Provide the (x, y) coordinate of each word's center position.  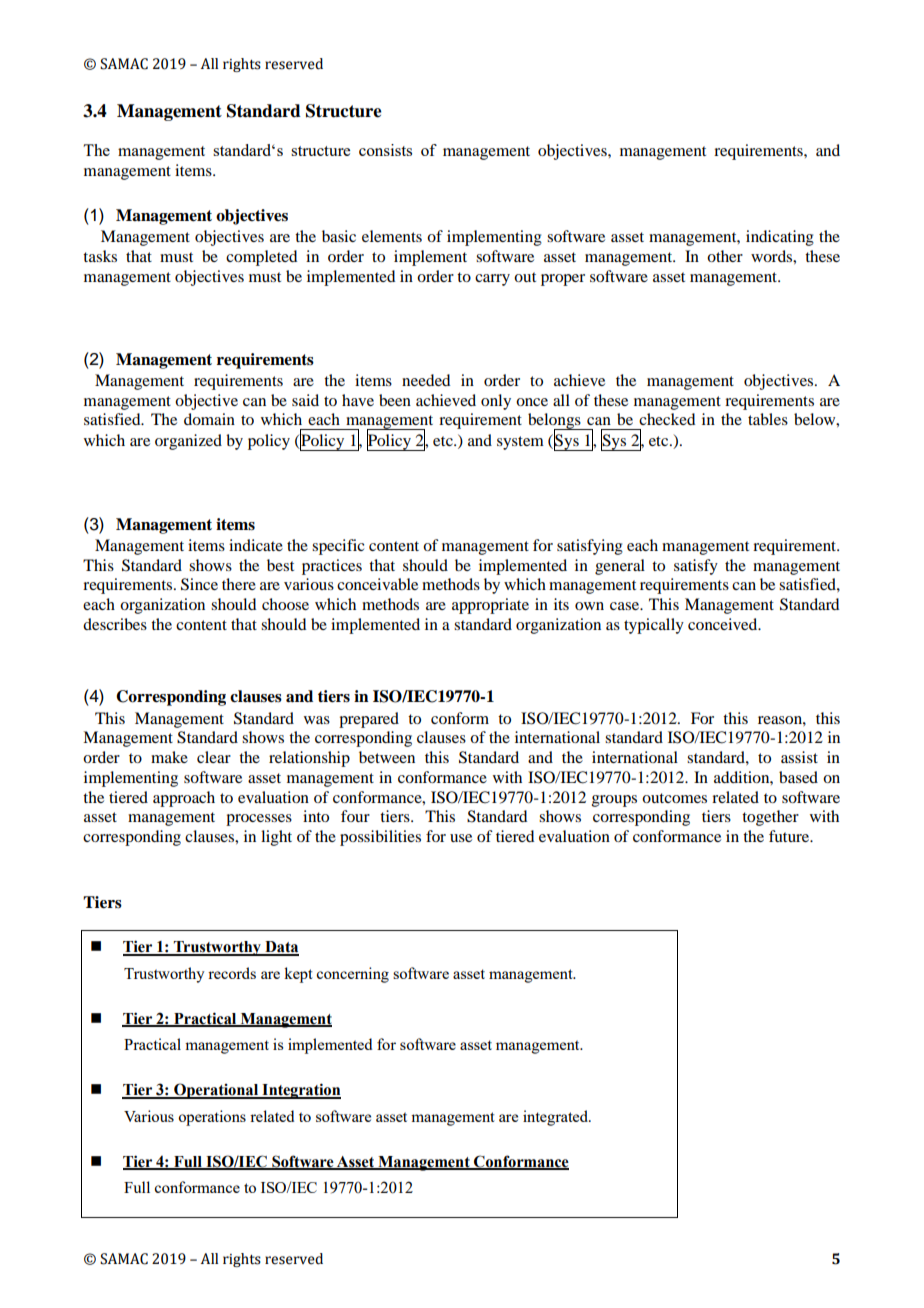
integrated (556, 1118)
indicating (780, 238)
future (790, 836)
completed (261, 258)
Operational (216, 1091)
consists (385, 150)
